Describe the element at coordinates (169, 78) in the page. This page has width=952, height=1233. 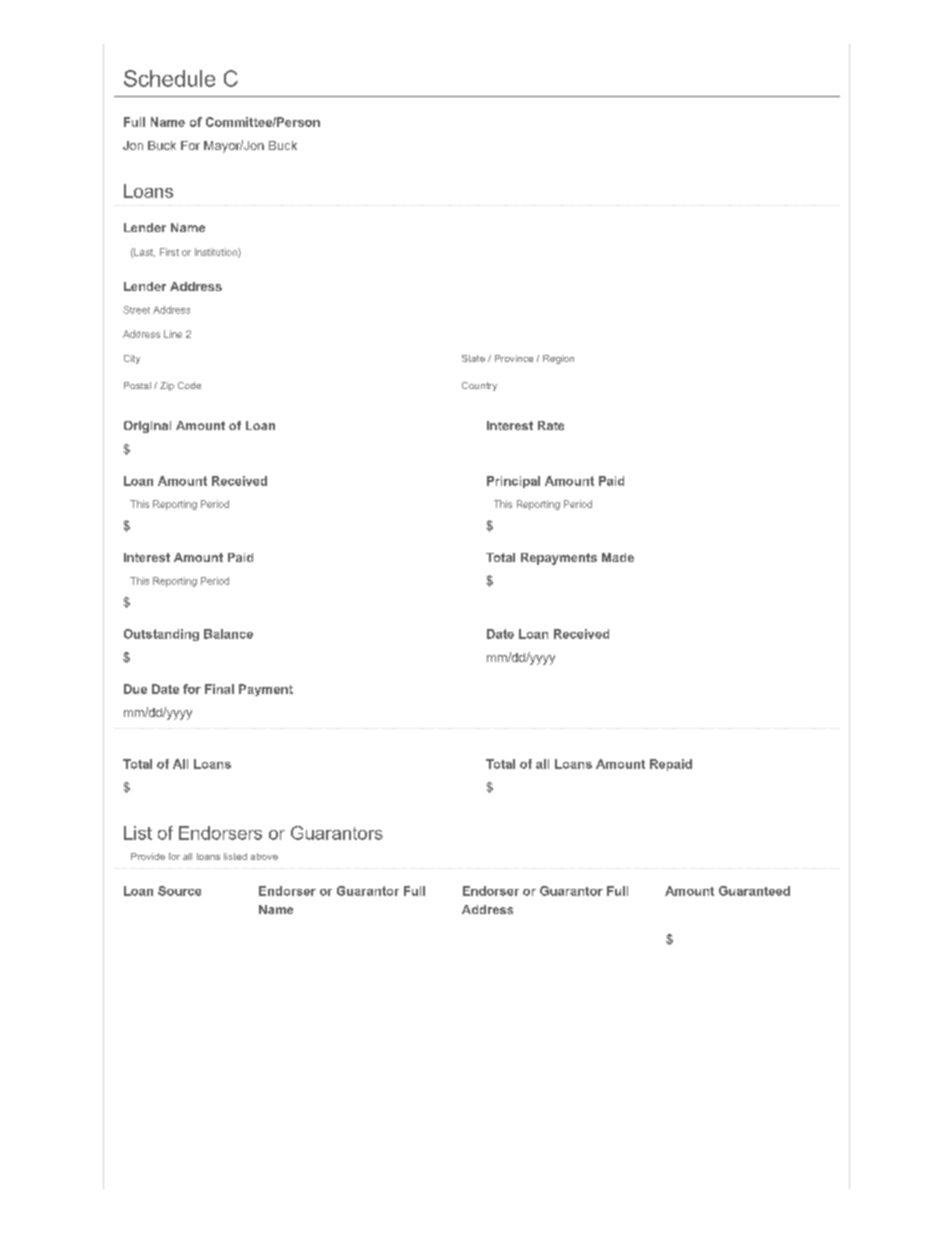
I see `Schedule` at that location.
